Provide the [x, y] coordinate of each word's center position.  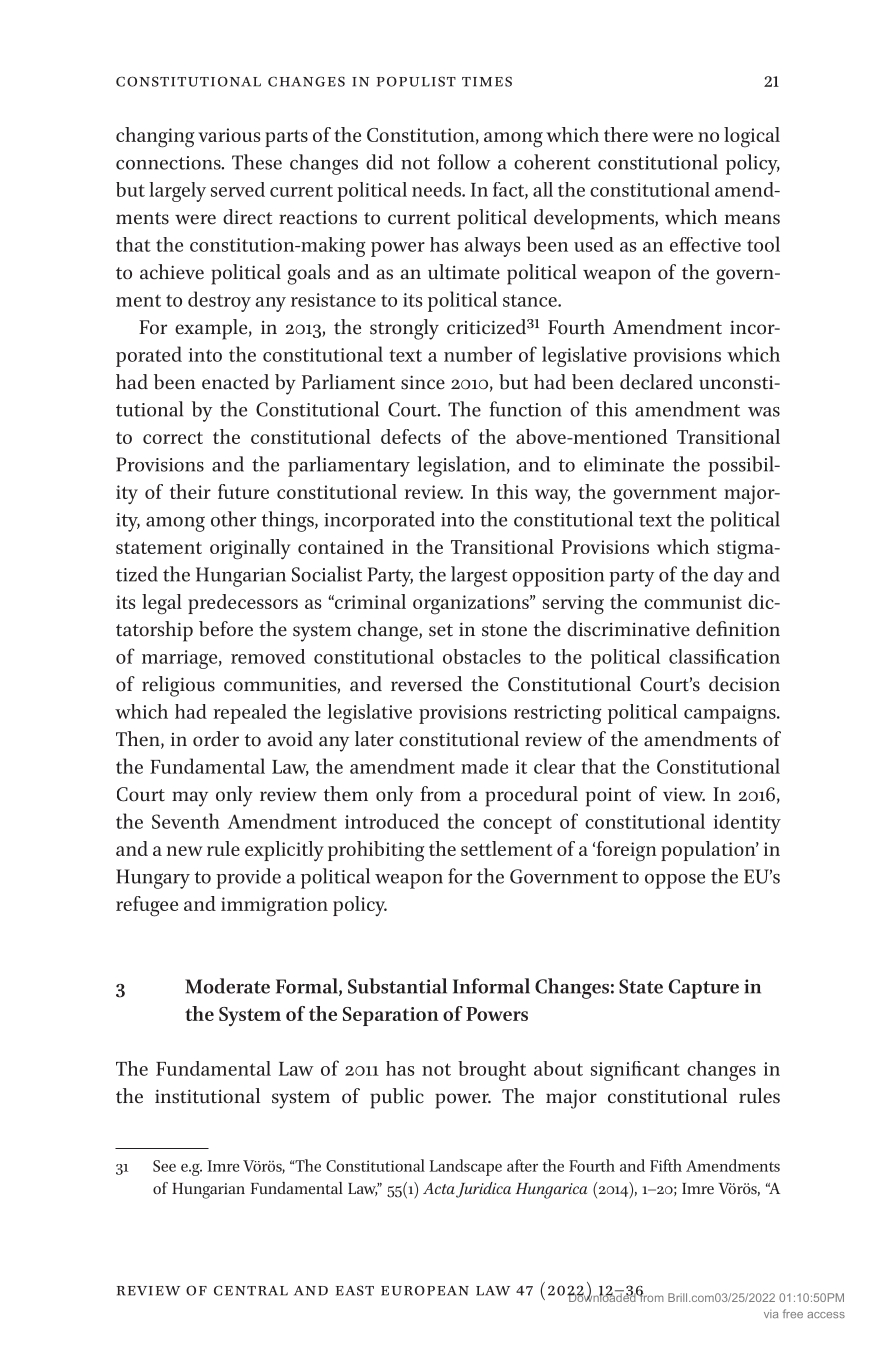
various [229, 135]
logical [752, 137]
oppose [675, 881]
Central [251, 1290]
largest [479, 576]
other [233, 519]
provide [248, 878]
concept [517, 825]
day [729, 576]
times [487, 81]
